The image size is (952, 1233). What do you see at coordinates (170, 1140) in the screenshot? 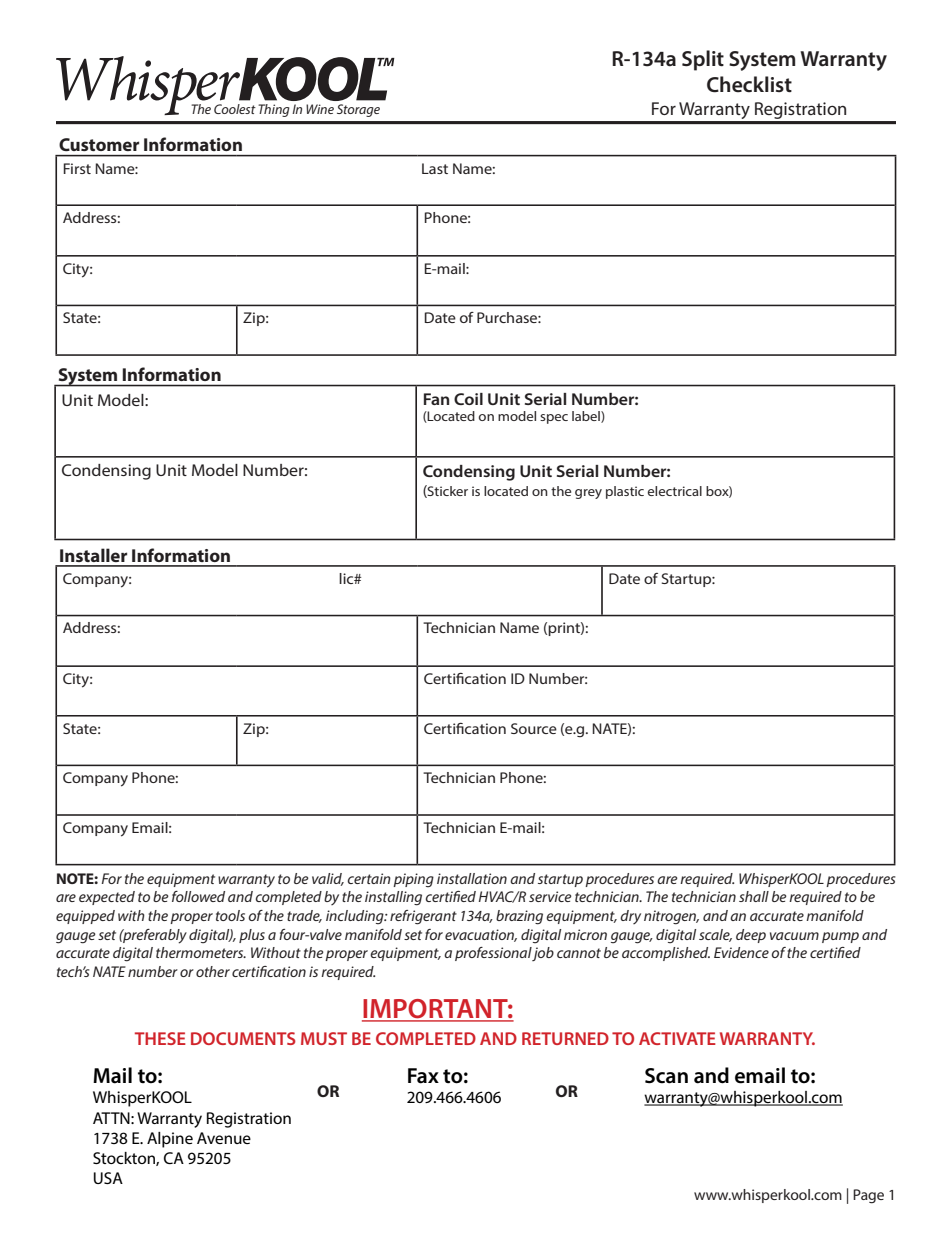
I see `Alpine` at bounding box center [170, 1140].
